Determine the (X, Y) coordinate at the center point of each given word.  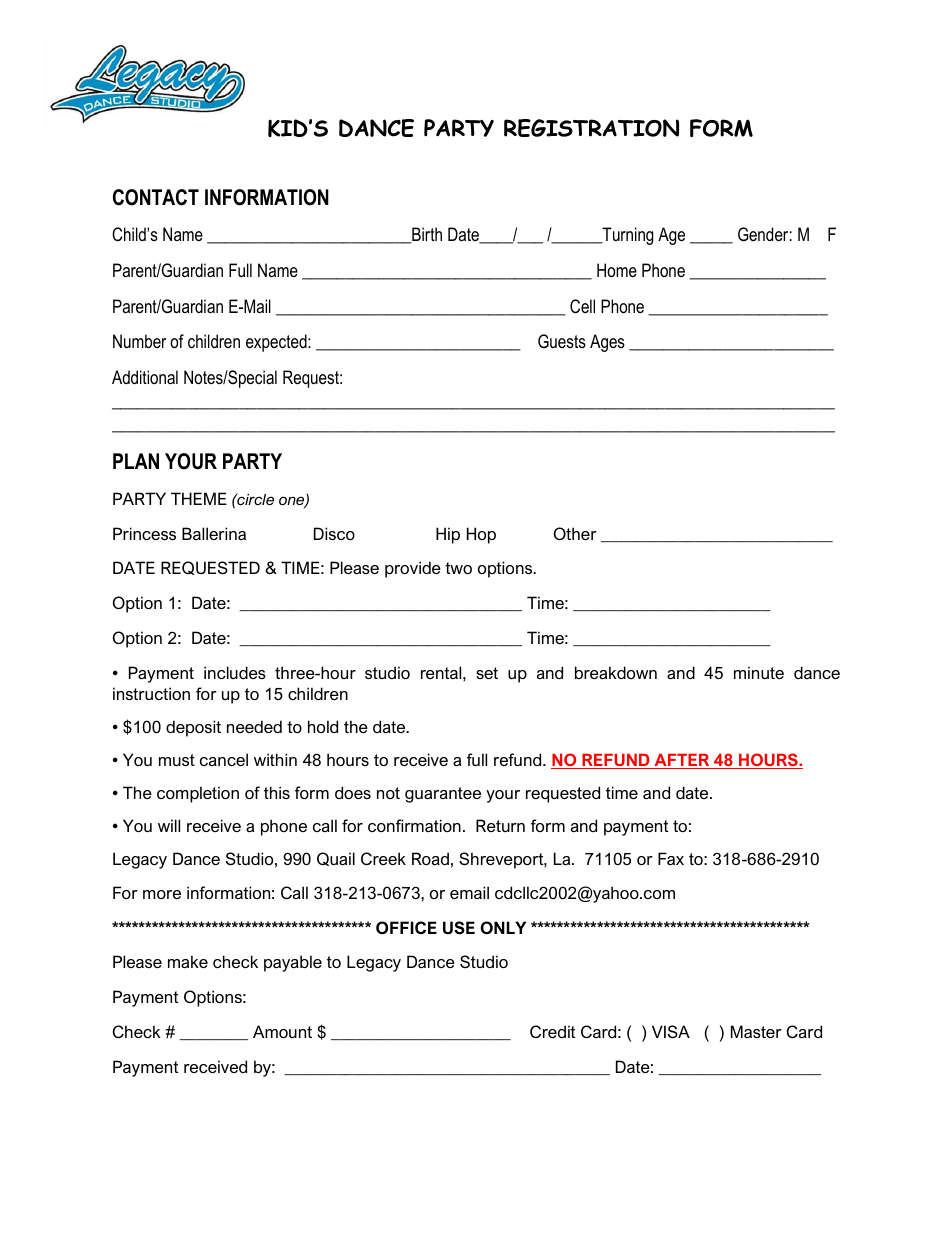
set (487, 673)
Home (617, 270)
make (188, 961)
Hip (448, 535)
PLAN (136, 461)
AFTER (682, 761)
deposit (193, 728)
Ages (607, 343)
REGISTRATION (591, 128)
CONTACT (156, 197)
